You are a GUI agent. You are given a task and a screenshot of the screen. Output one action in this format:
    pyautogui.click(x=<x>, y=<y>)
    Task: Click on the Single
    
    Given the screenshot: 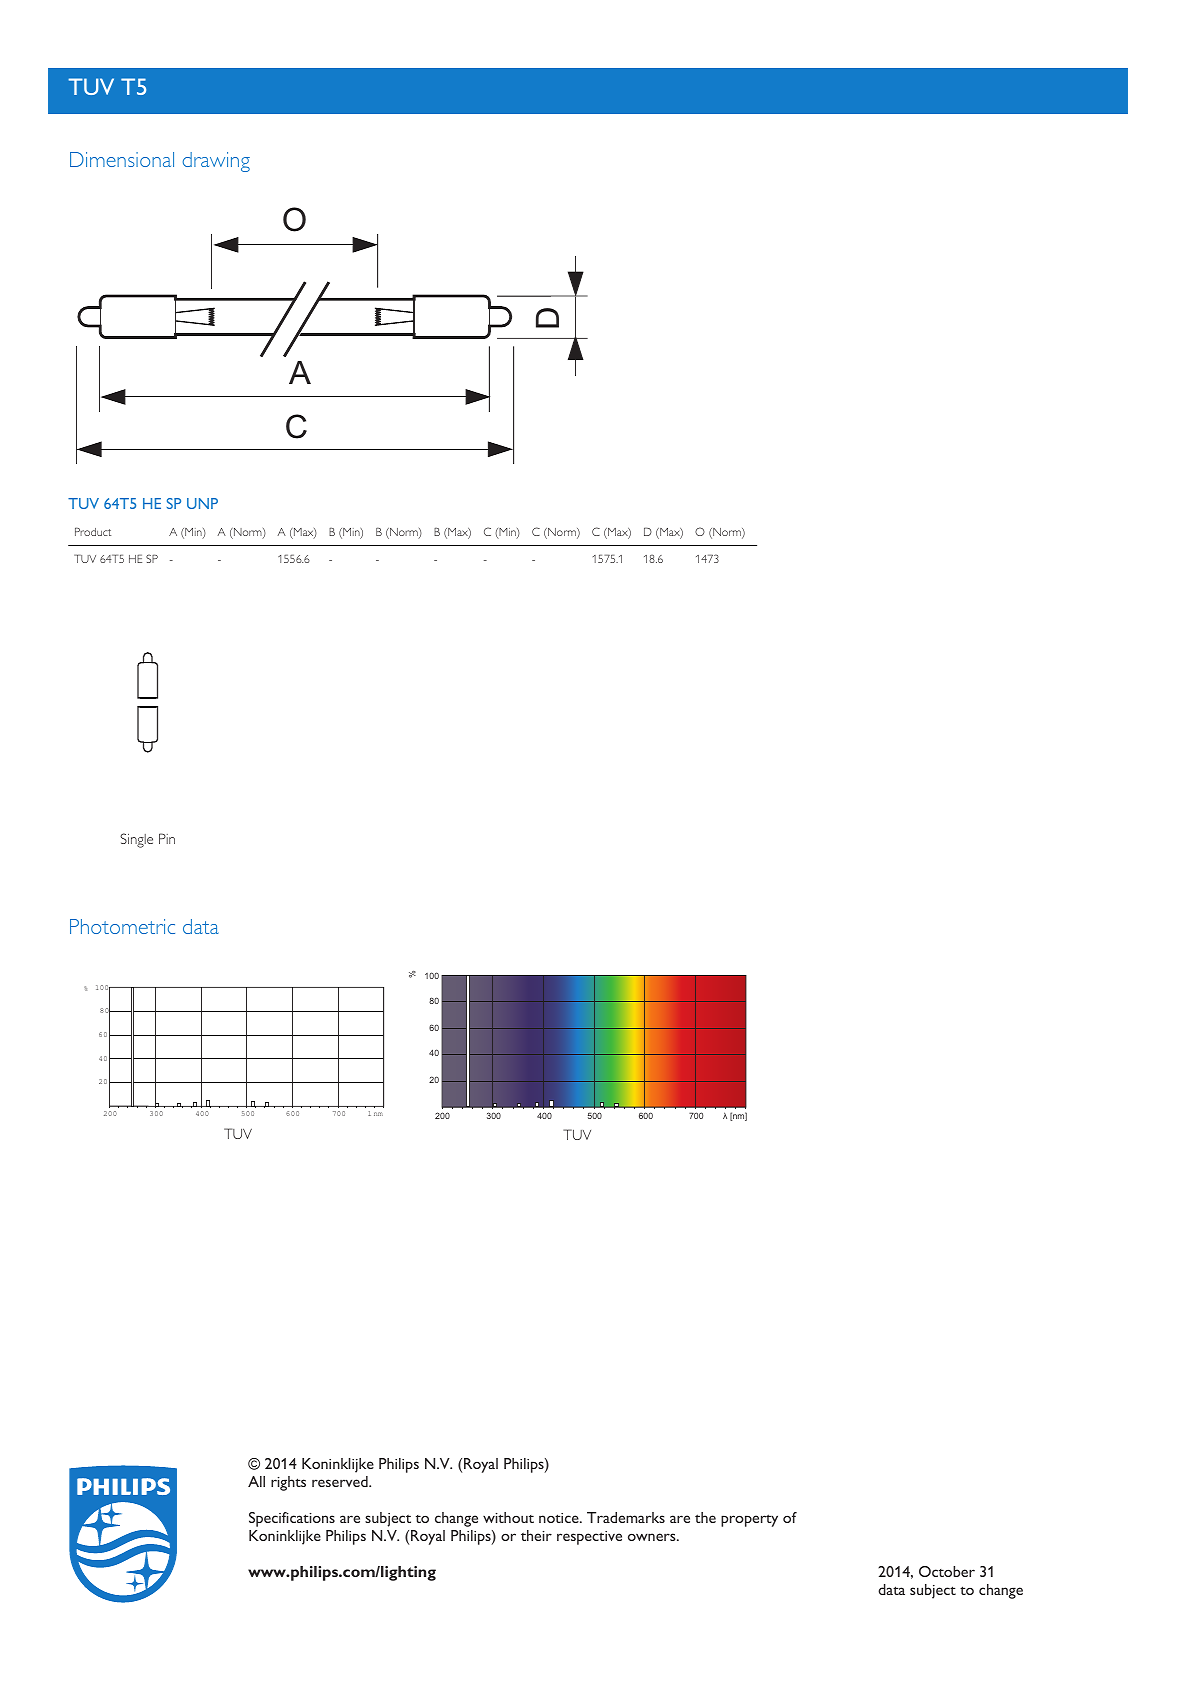 What is the action you would take?
    pyautogui.click(x=136, y=840)
